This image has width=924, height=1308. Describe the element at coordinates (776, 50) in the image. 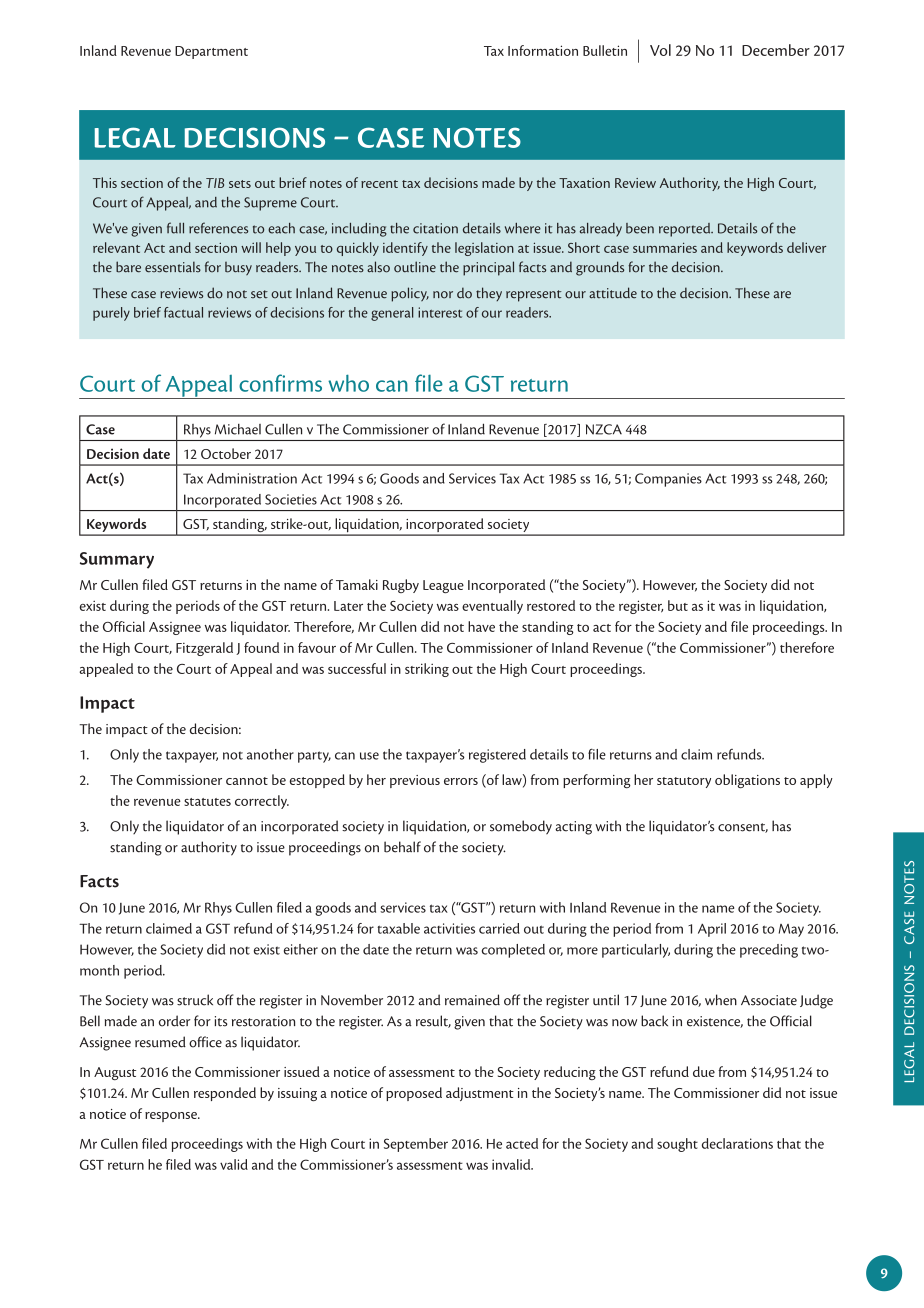

I see `December` at that location.
